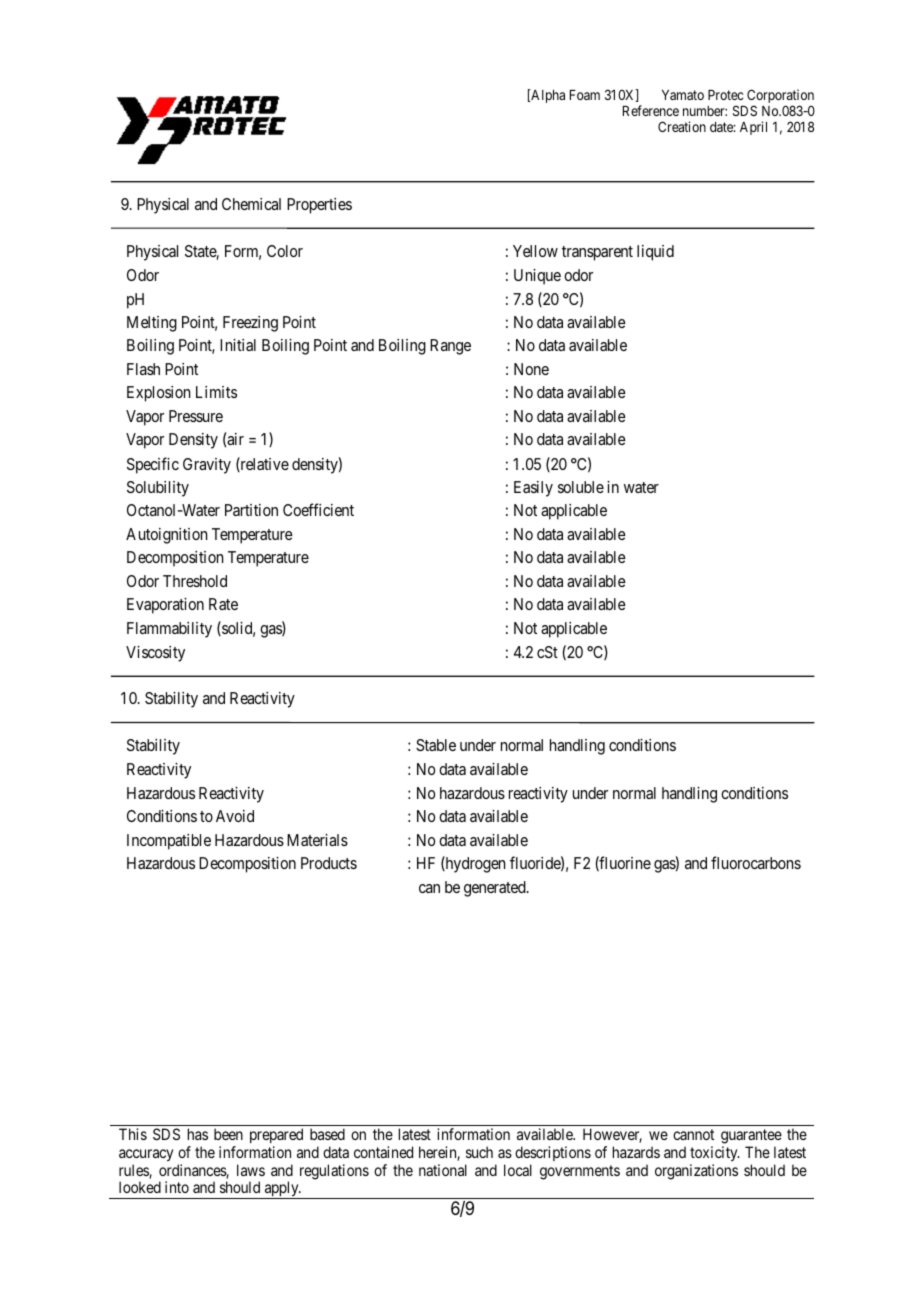 The width and height of the page is (924, 1308). Describe the element at coordinates (198, 1134) in the page. I see `has` at that location.
